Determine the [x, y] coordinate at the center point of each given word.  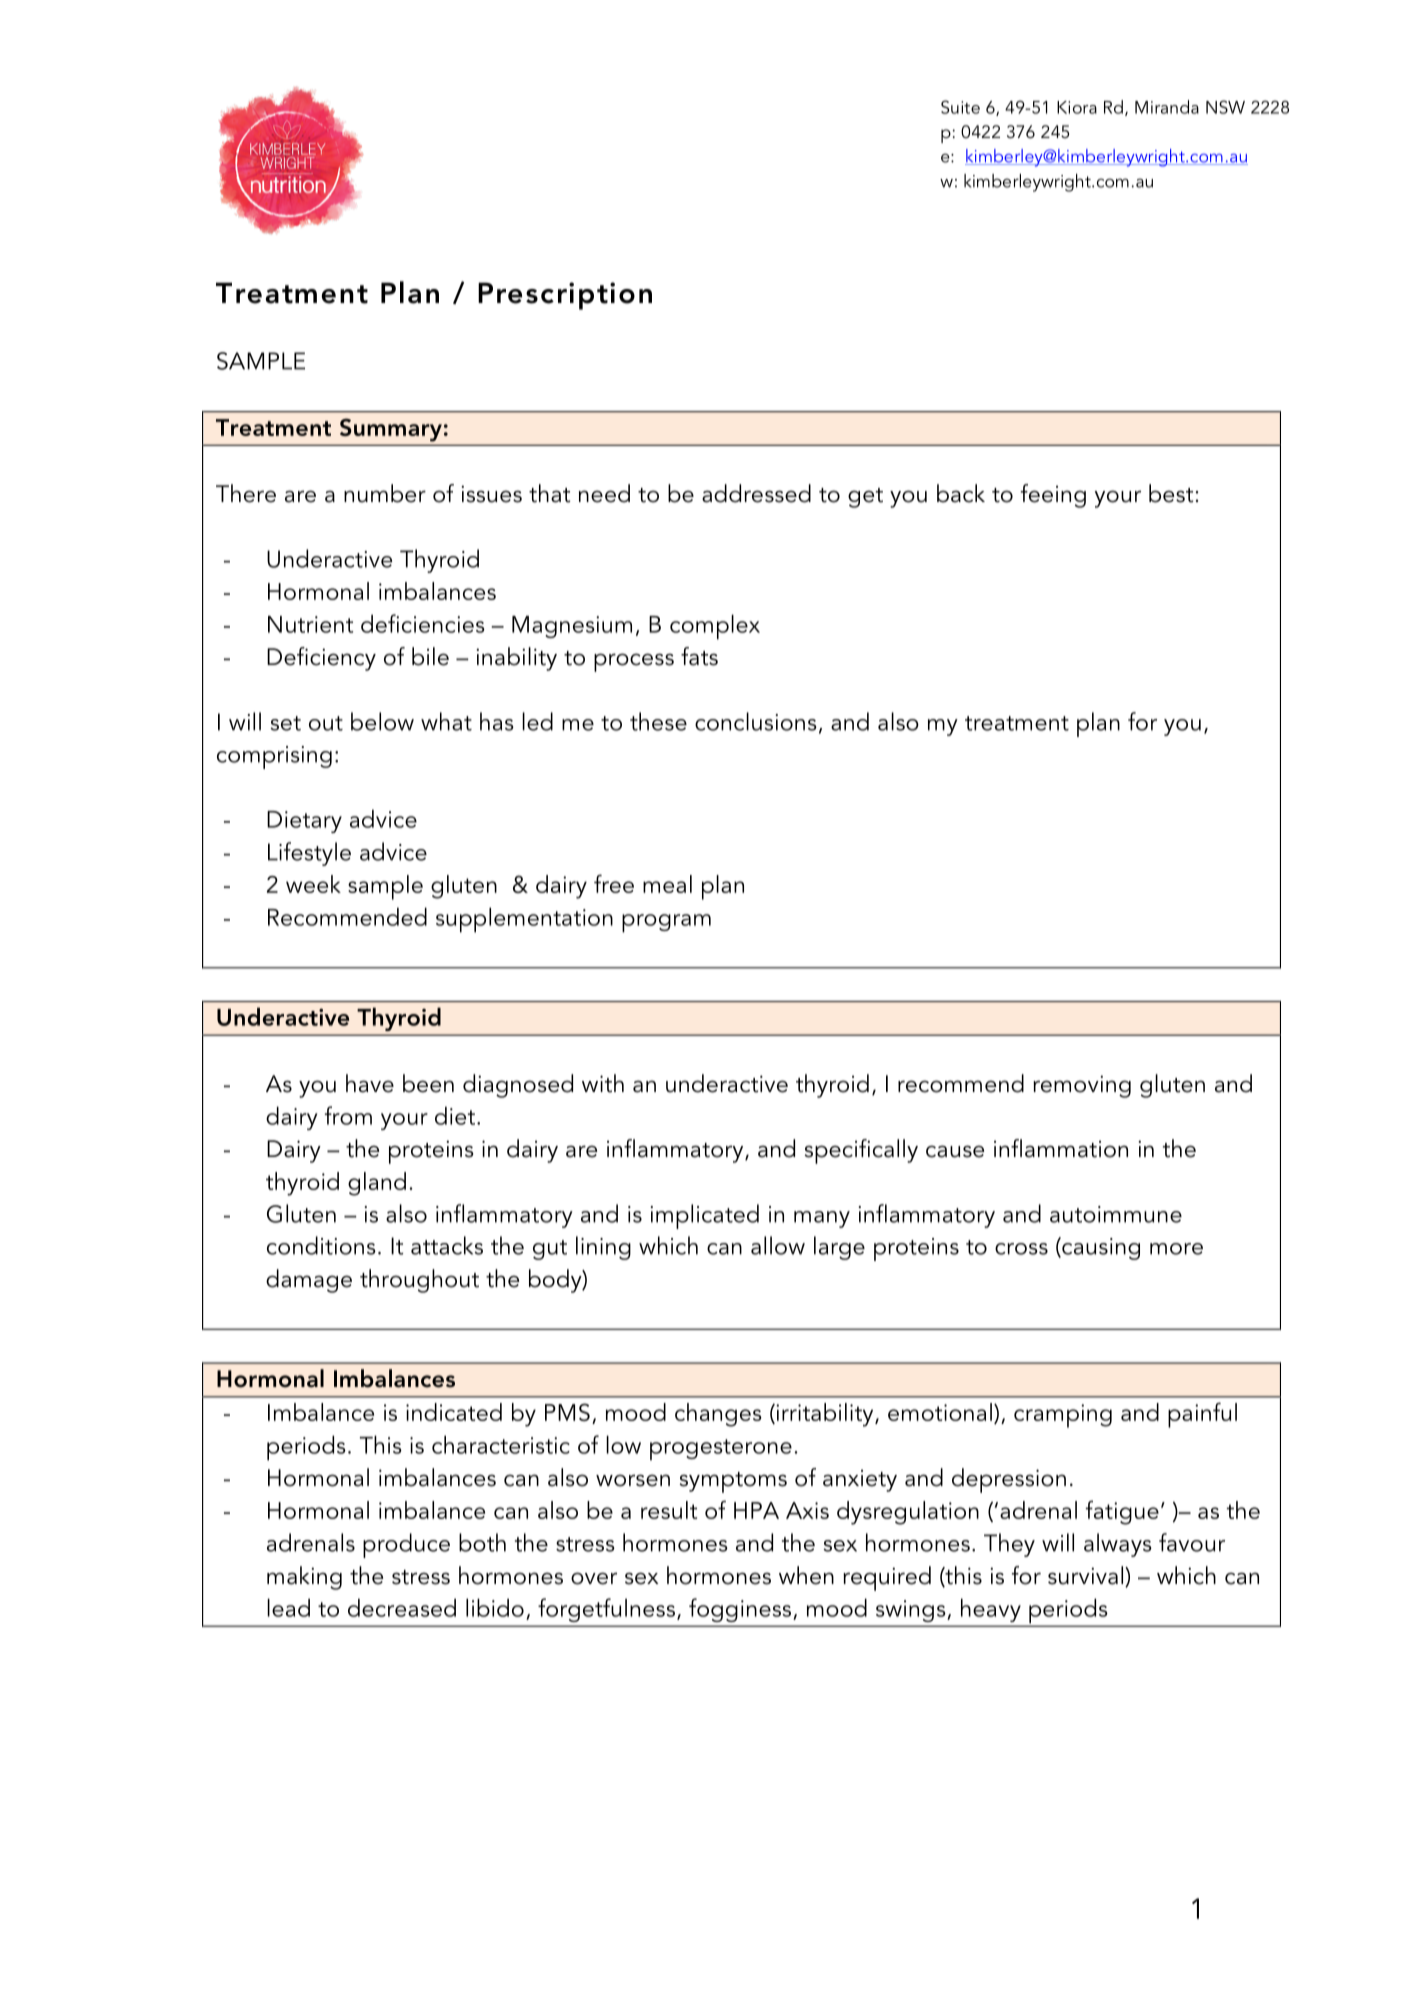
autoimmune [1116, 1214]
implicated [705, 1216]
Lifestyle [309, 854]
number [385, 493]
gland [377, 1184]
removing [1082, 1086]
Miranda [1167, 107]
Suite [960, 107]
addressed [756, 493]
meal [667, 884]
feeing [1053, 496]
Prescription [565, 296]
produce [406, 1545]
